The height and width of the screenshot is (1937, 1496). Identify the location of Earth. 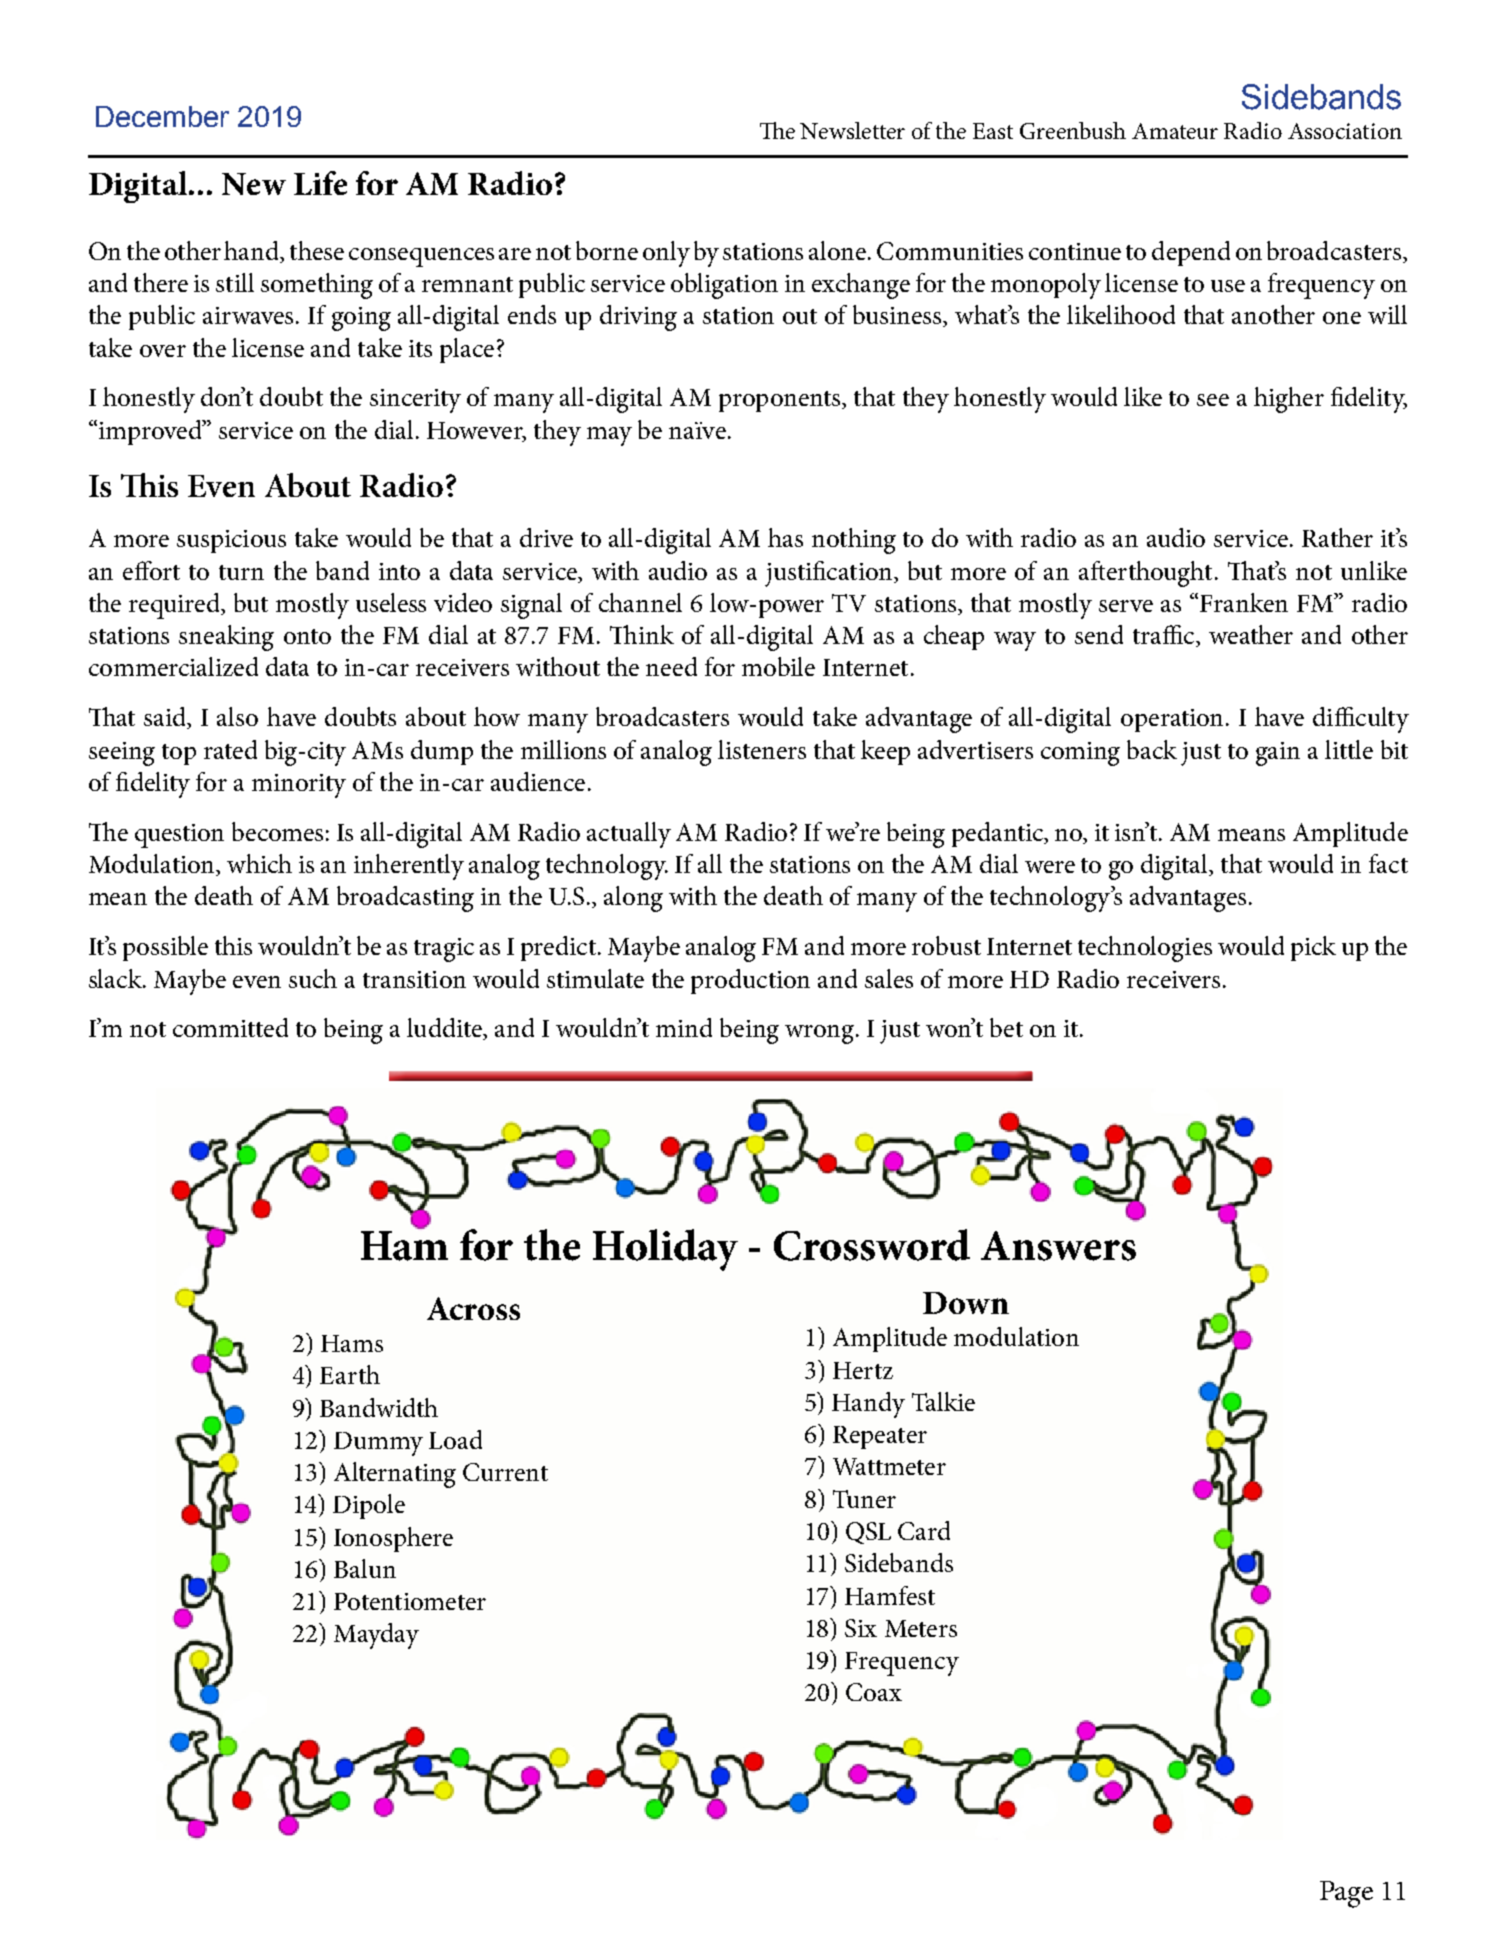
(350, 1374).
